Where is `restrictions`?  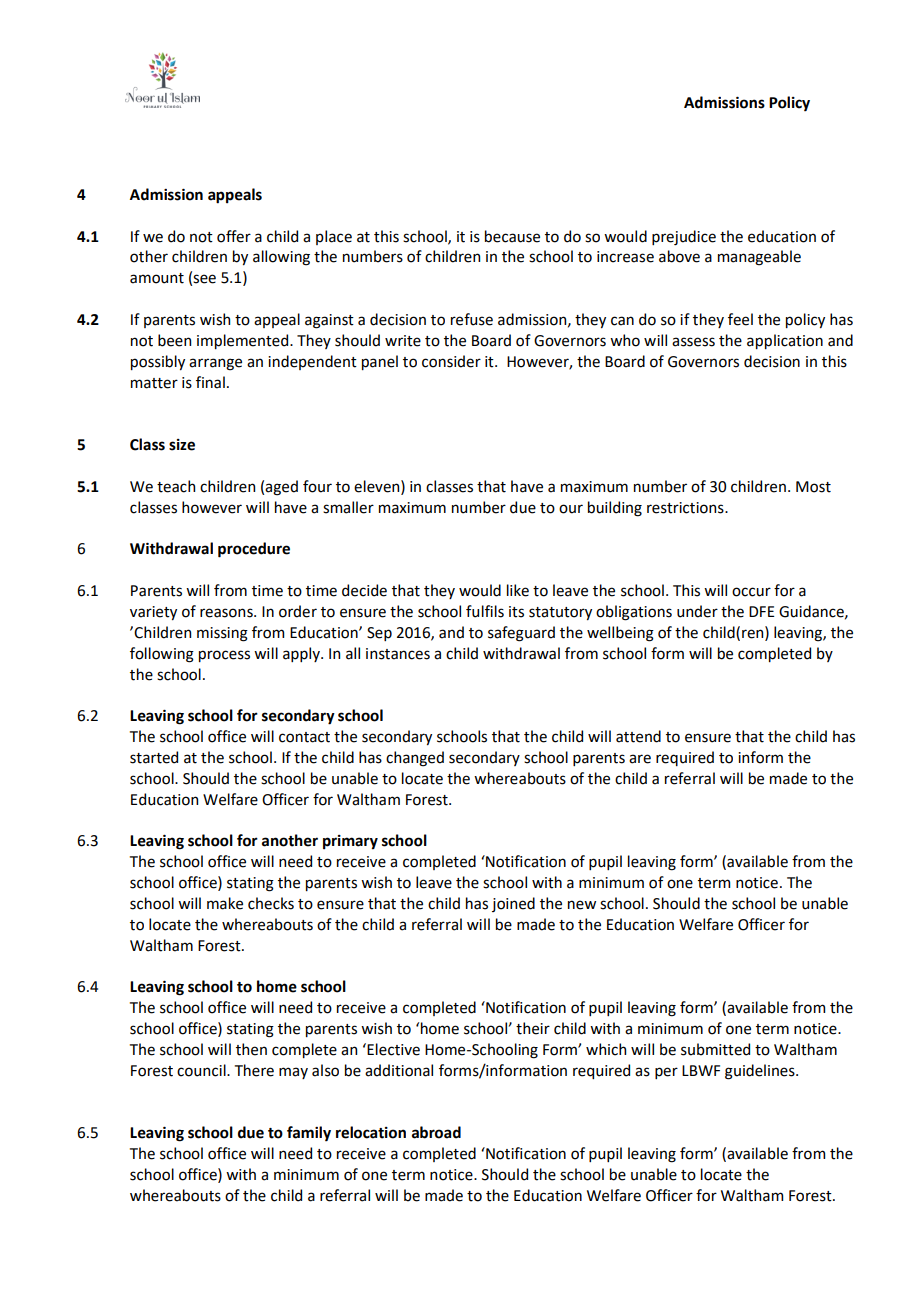 restrictions is located at coordinates (686, 508).
